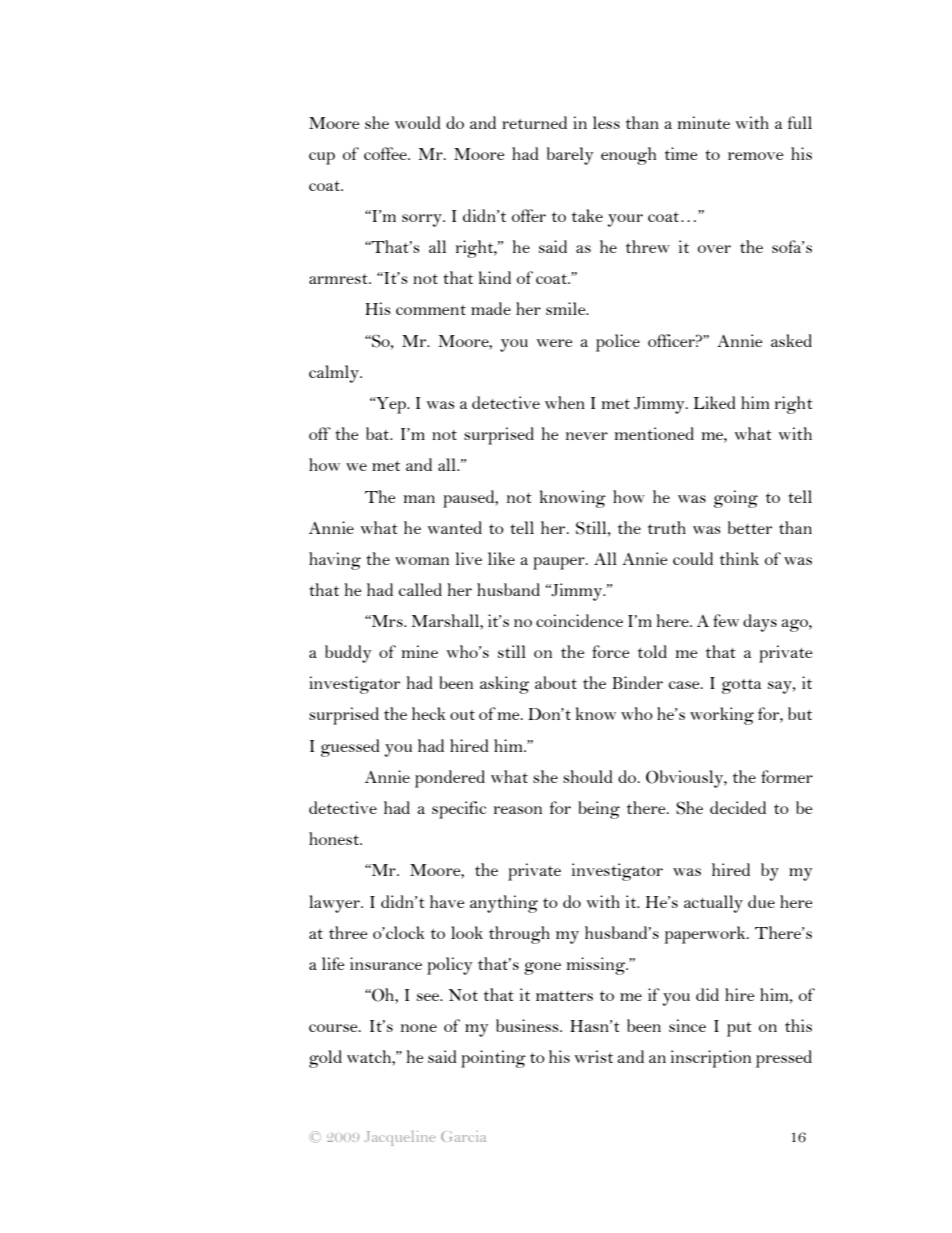  I want to click on guessed, so click(350, 748).
